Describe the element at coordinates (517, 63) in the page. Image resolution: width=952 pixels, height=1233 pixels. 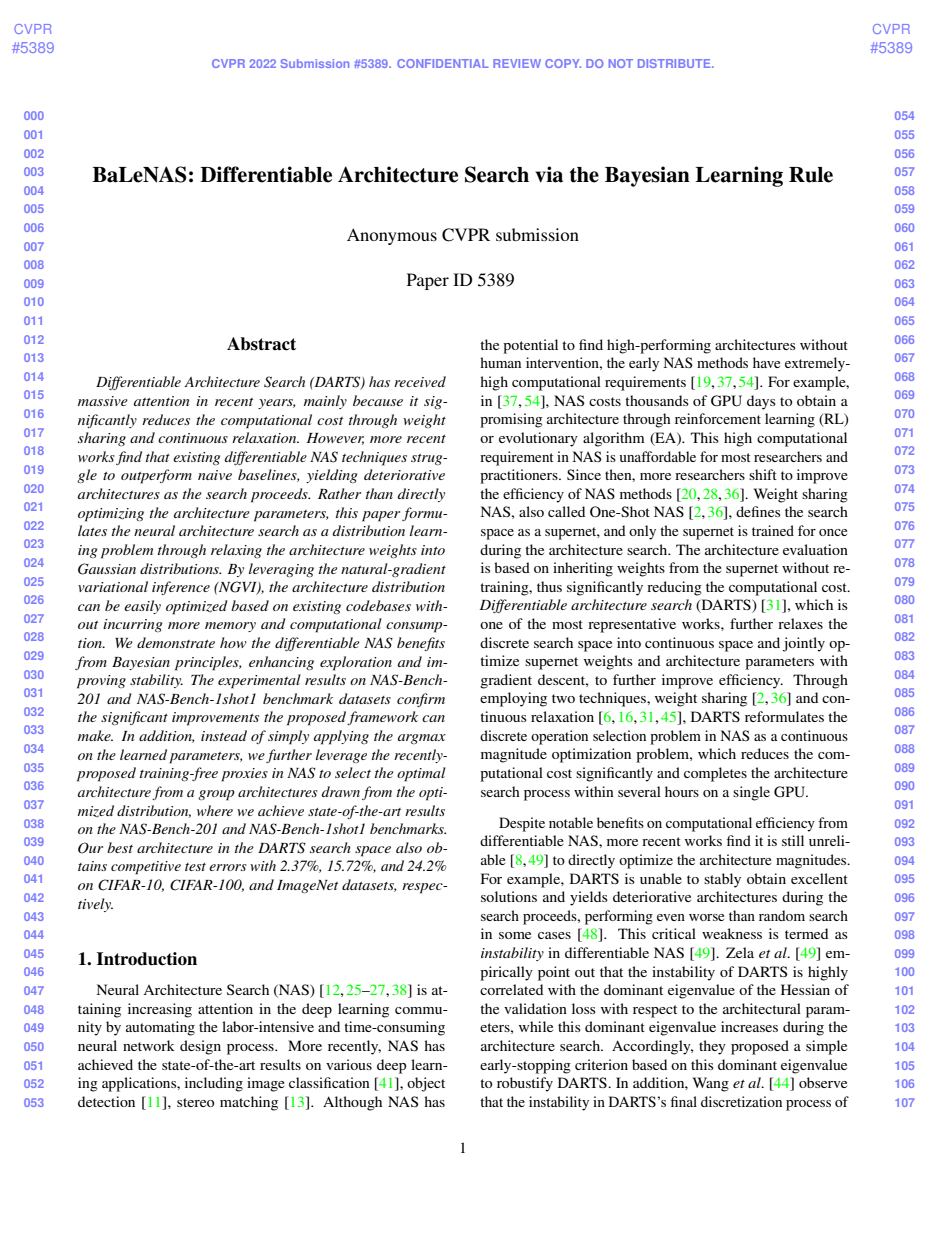
I see `REVIEW` at that location.
